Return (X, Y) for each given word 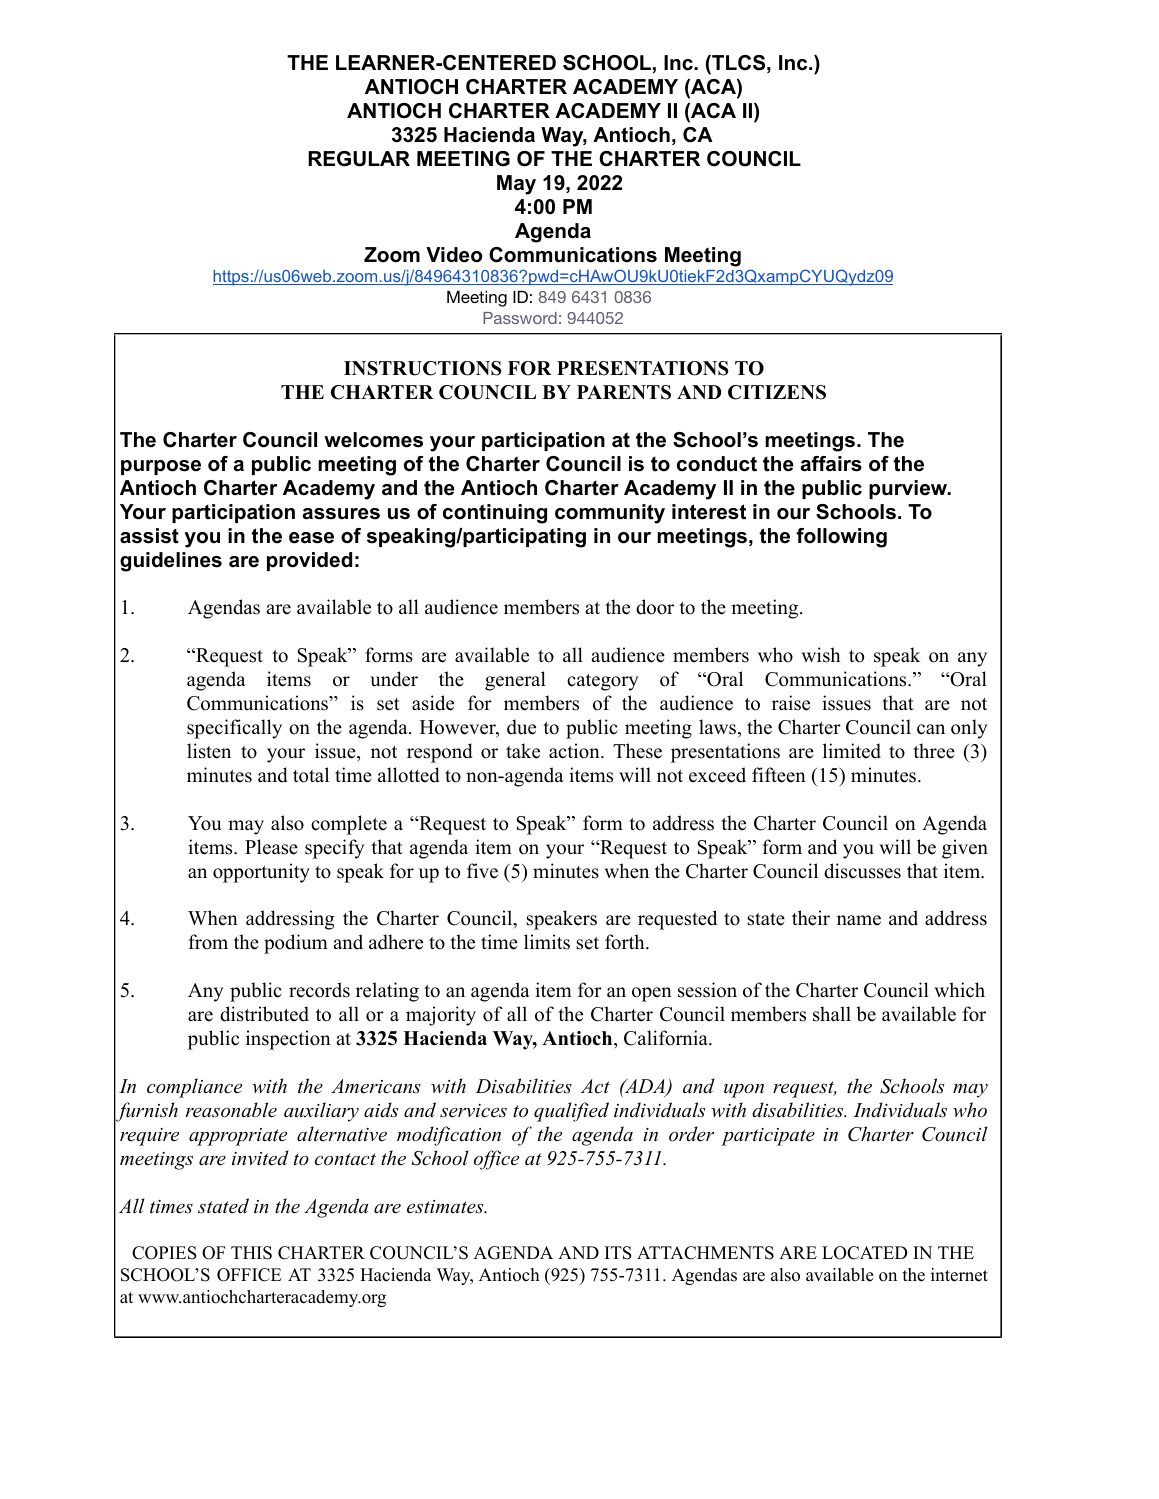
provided (309, 561)
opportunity (261, 873)
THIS (251, 1253)
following (841, 538)
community (610, 514)
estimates (446, 1207)
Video (454, 255)
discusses (862, 871)
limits (547, 942)
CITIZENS (777, 392)
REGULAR (359, 159)
